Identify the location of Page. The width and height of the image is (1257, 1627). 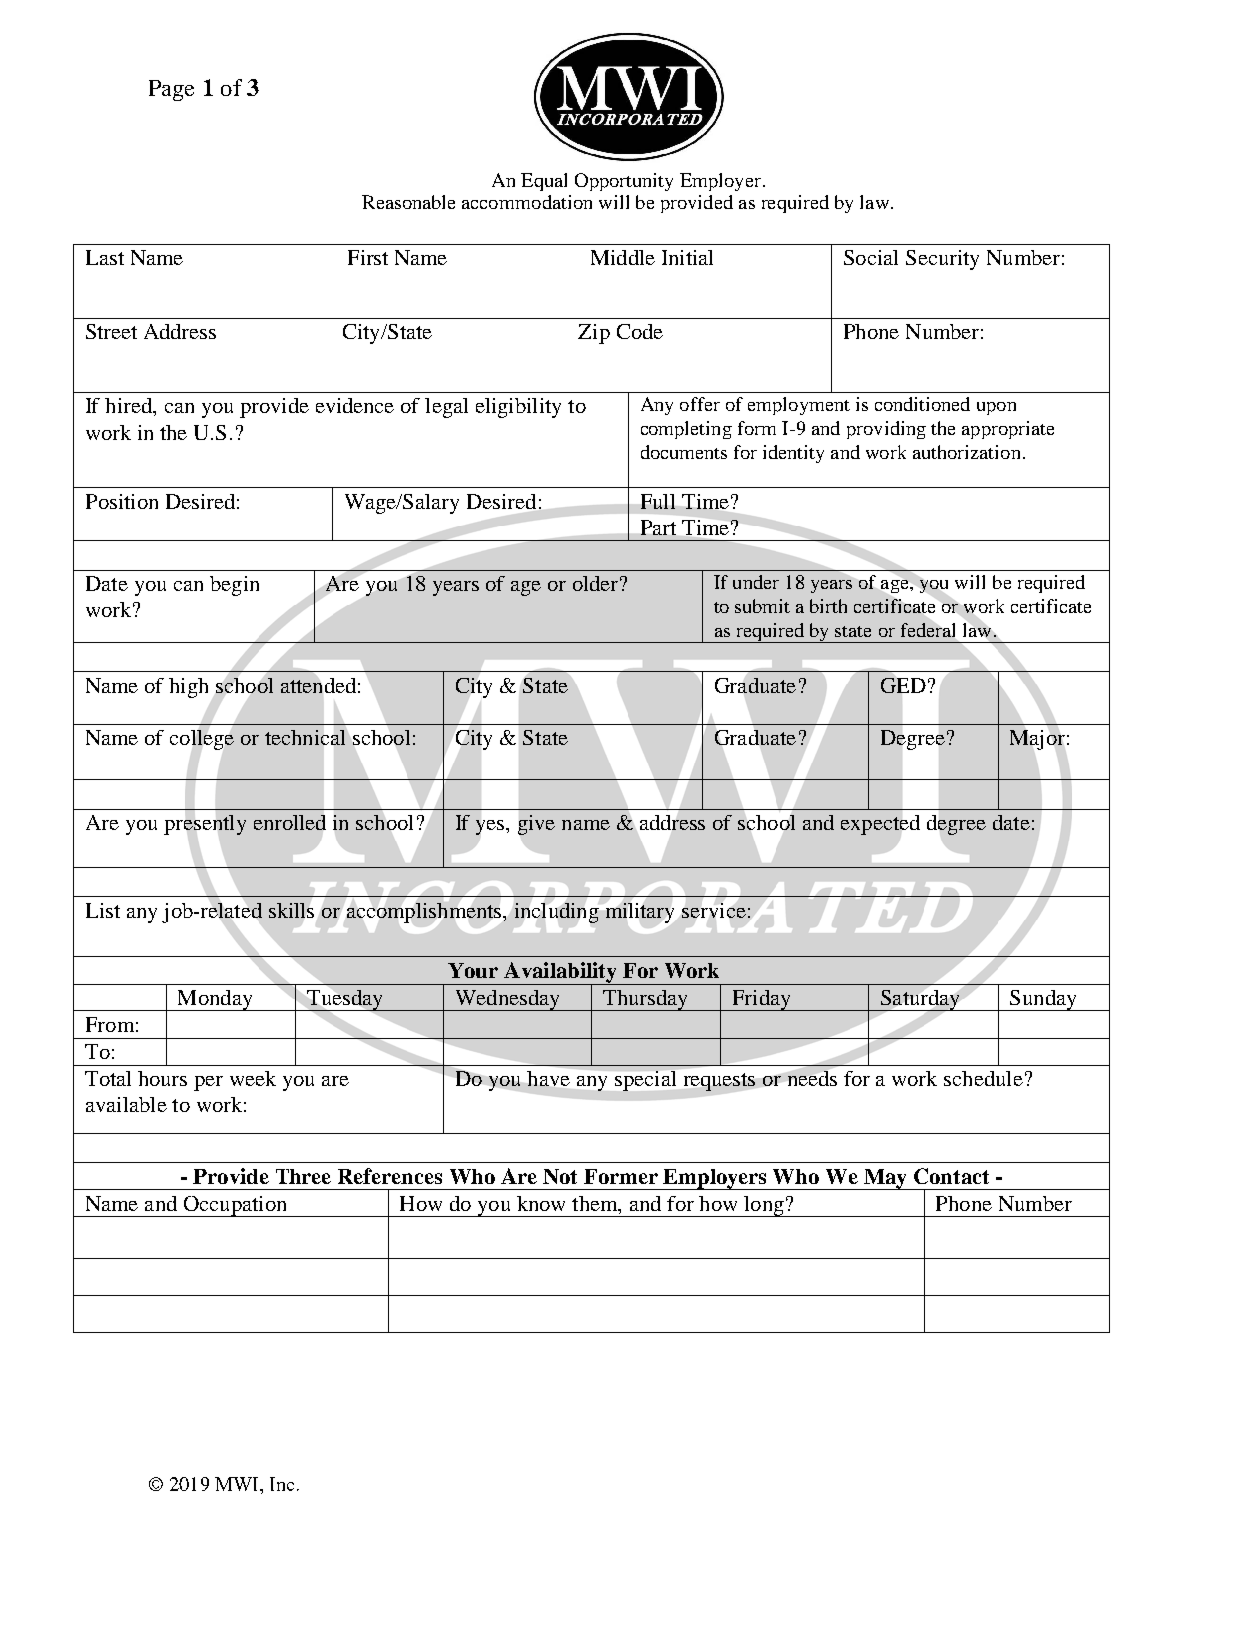
(171, 90).
